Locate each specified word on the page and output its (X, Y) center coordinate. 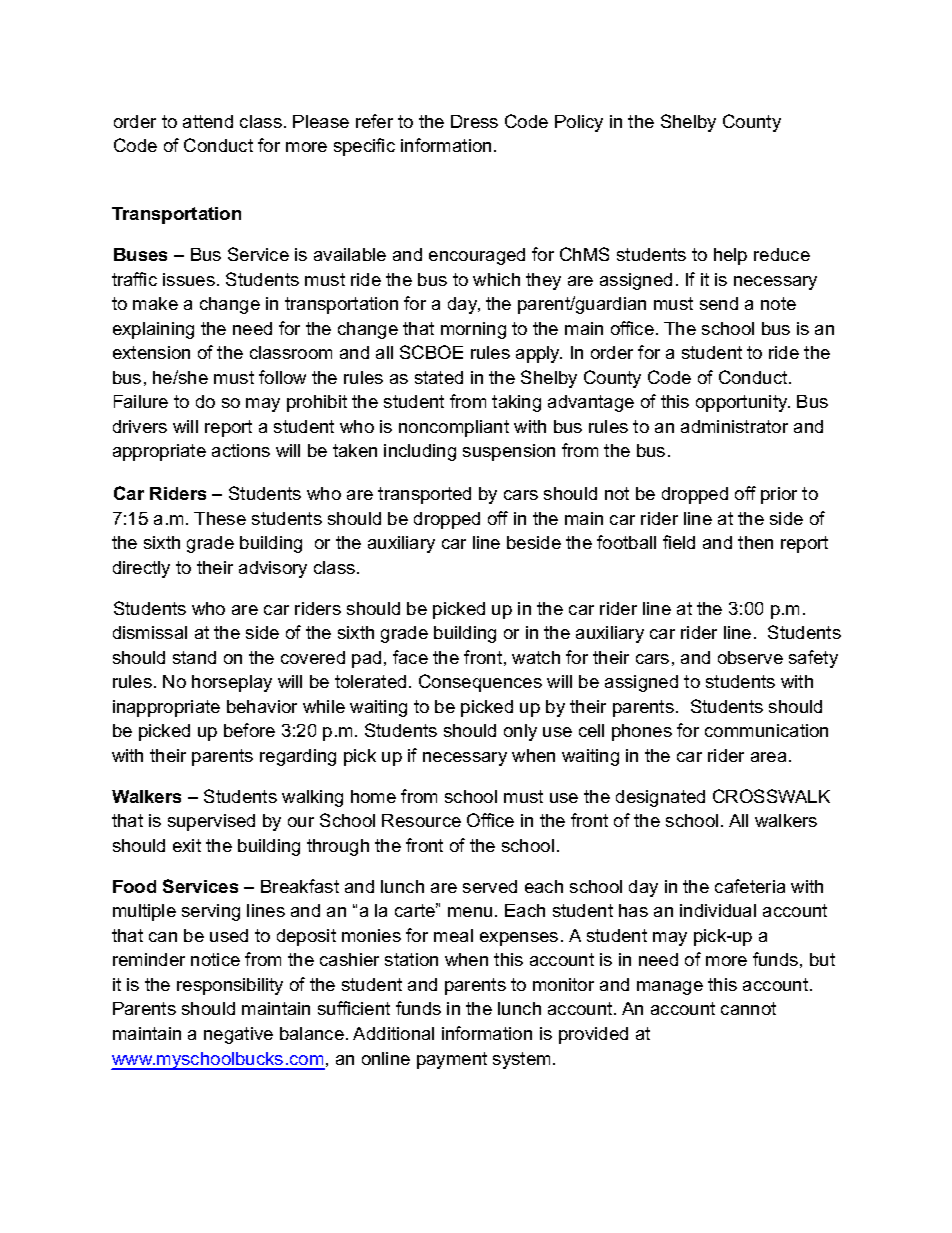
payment (452, 1060)
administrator (734, 426)
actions (241, 450)
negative (238, 1035)
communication (766, 730)
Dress (474, 121)
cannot (748, 1008)
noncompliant (454, 428)
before (249, 730)
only (520, 732)
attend (208, 121)
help (730, 256)
